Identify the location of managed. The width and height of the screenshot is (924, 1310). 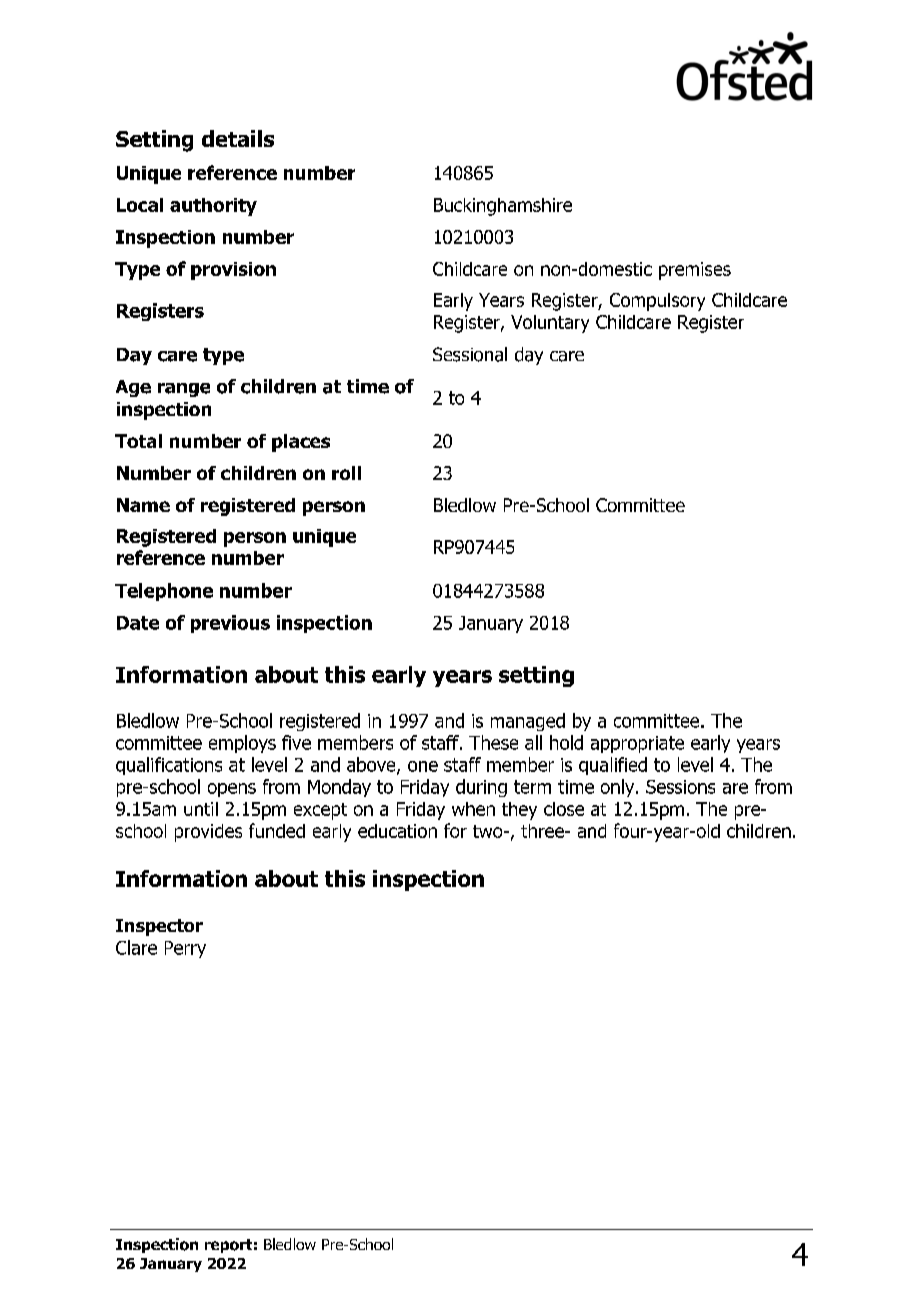
(528, 722).
